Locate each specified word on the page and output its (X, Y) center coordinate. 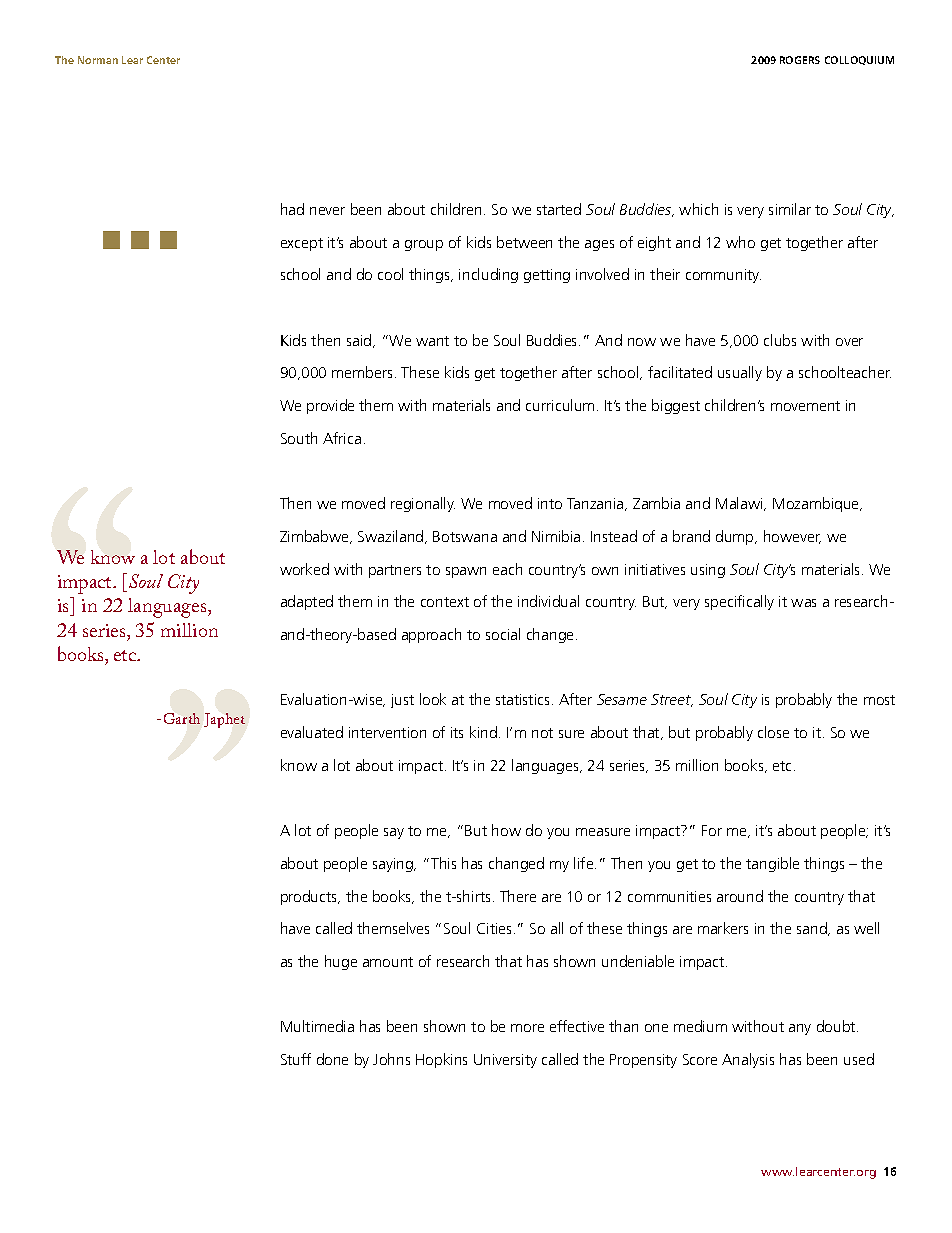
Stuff (296, 1059)
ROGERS (800, 60)
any (800, 1029)
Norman (98, 60)
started (559, 209)
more (527, 1028)
